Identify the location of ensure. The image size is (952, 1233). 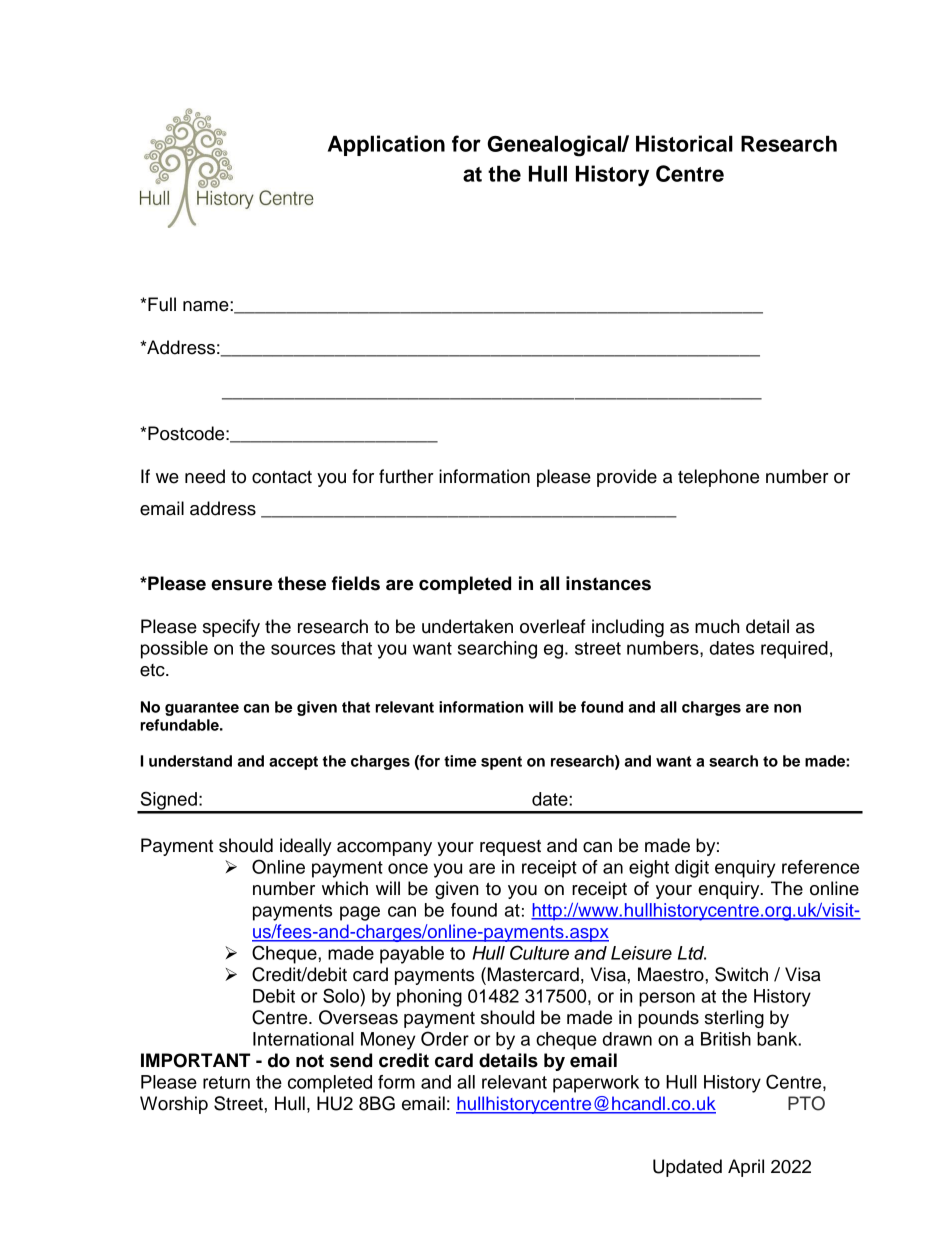
(241, 585).
